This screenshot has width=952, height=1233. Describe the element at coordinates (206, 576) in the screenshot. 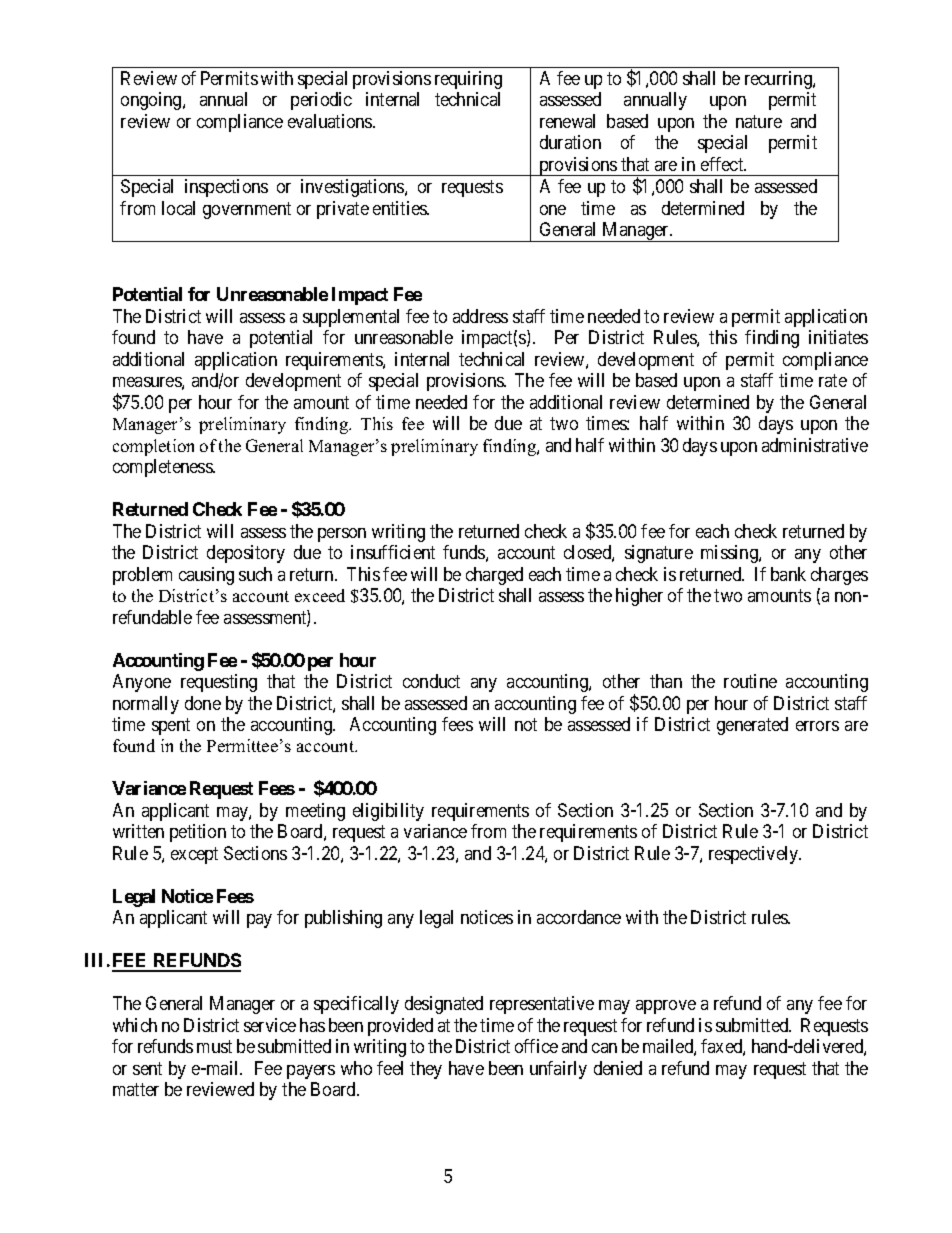

I see `causing` at that location.
